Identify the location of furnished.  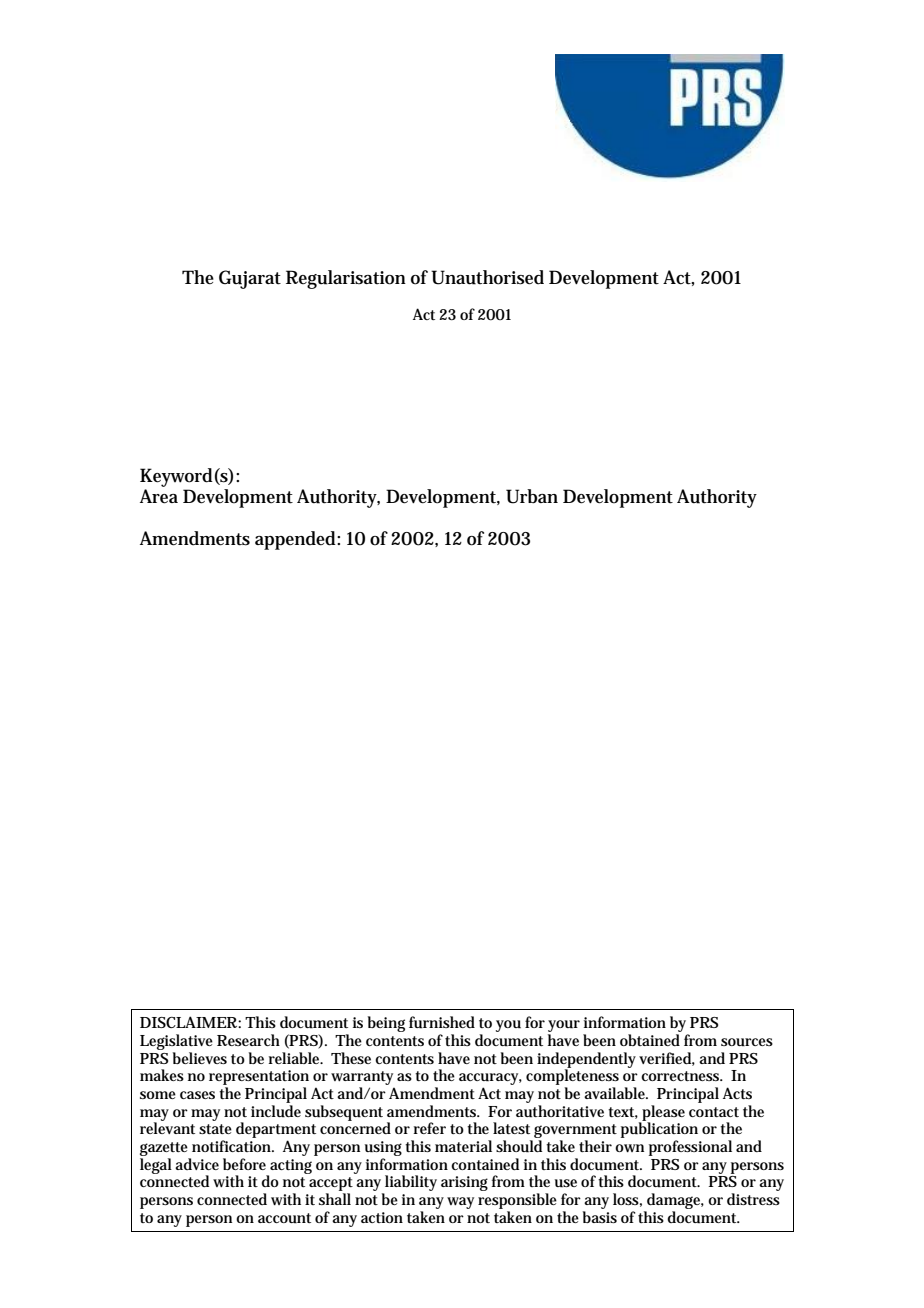
(442, 1022).
